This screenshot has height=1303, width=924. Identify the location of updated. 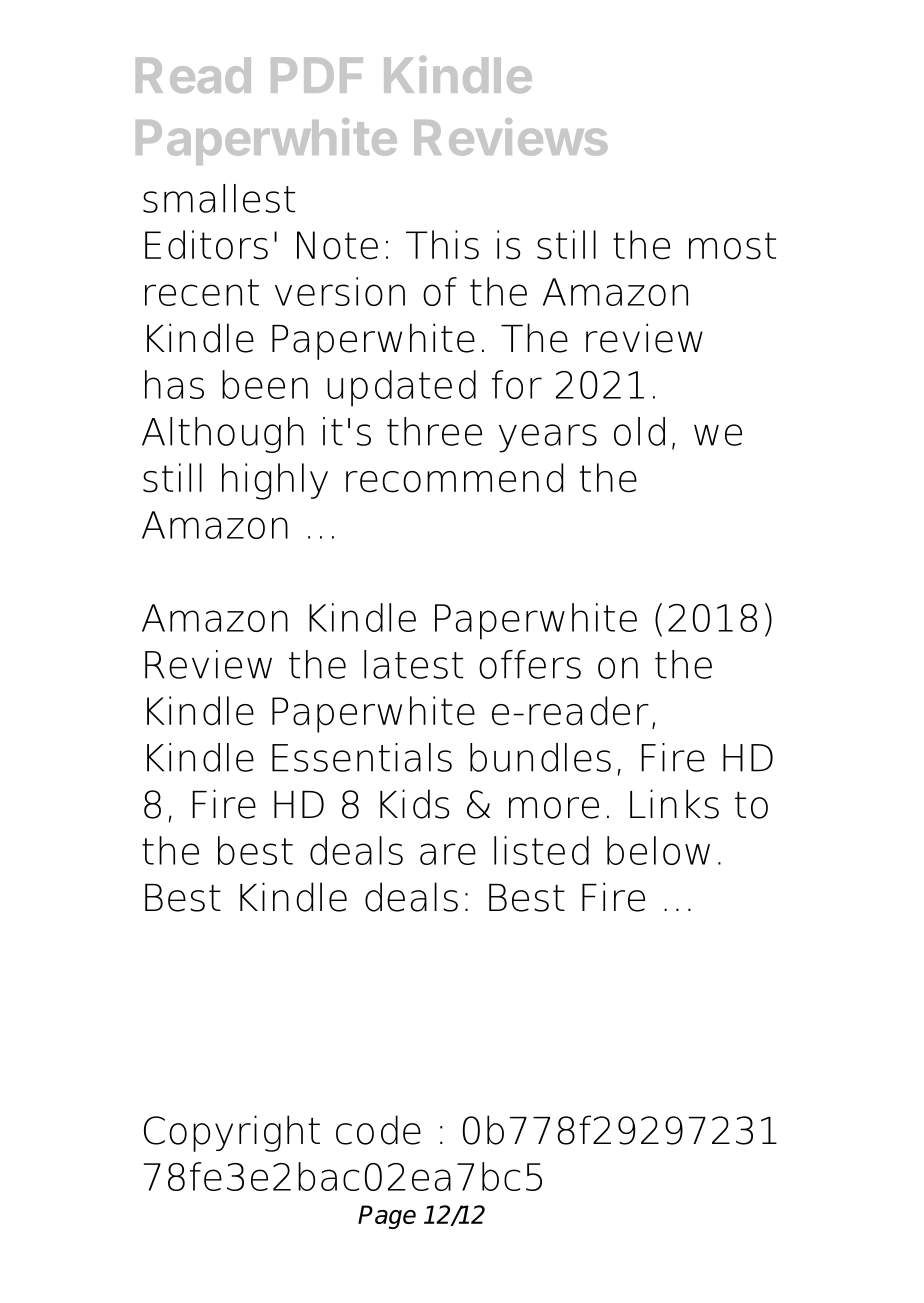
(401, 388).
